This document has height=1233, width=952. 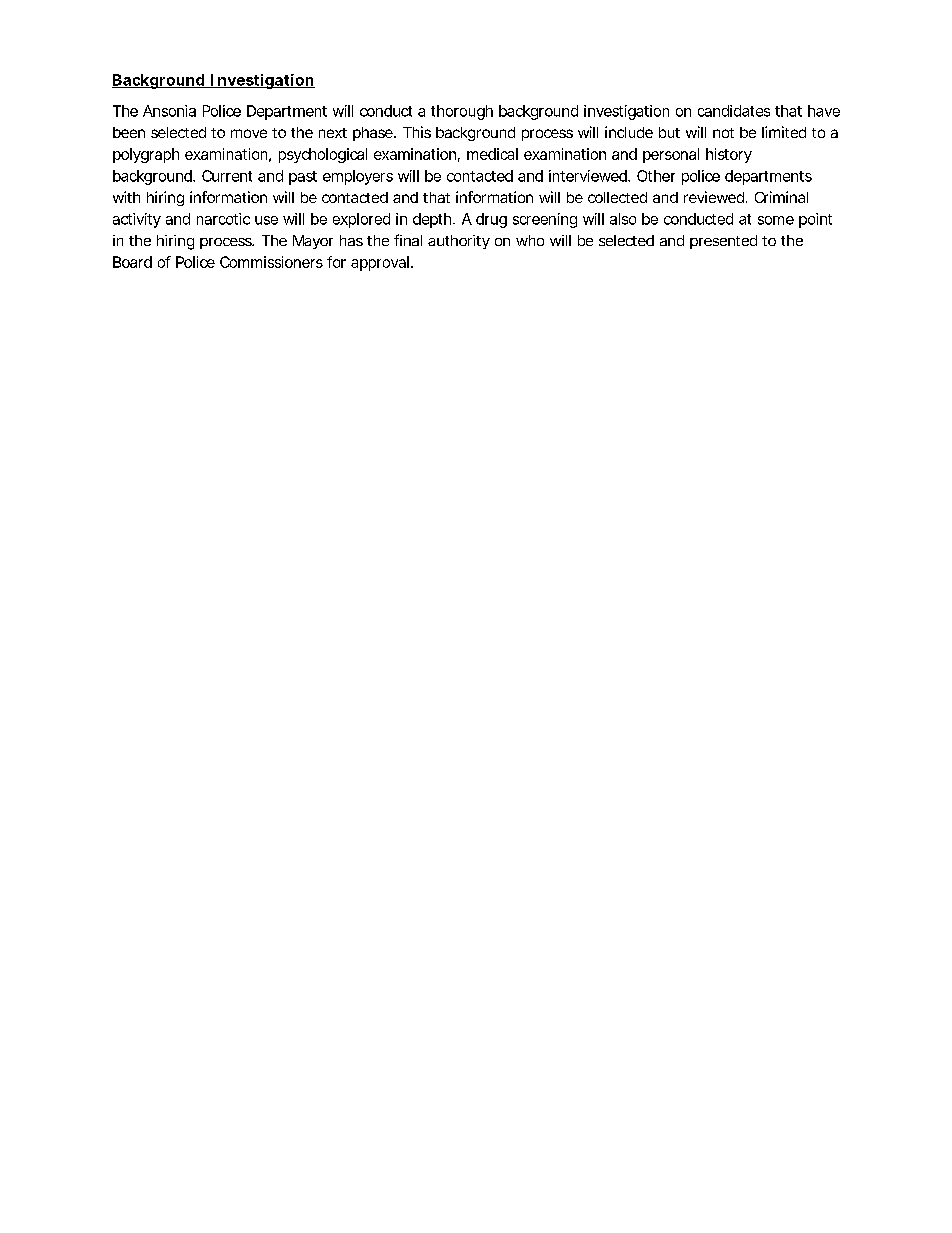 I want to click on thorough, so click(x=462, y=112).
